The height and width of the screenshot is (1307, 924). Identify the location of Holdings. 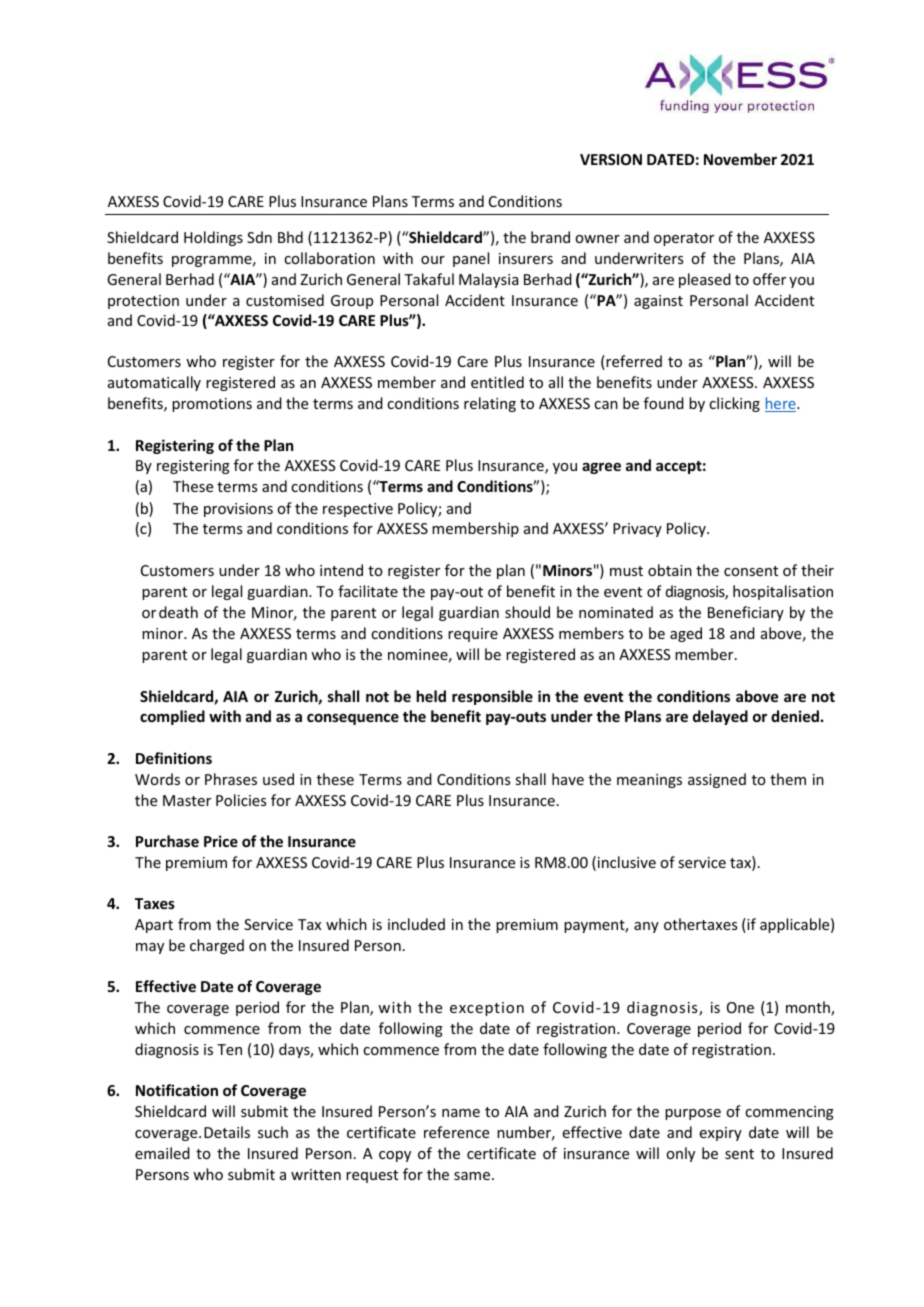
(213, 238).
